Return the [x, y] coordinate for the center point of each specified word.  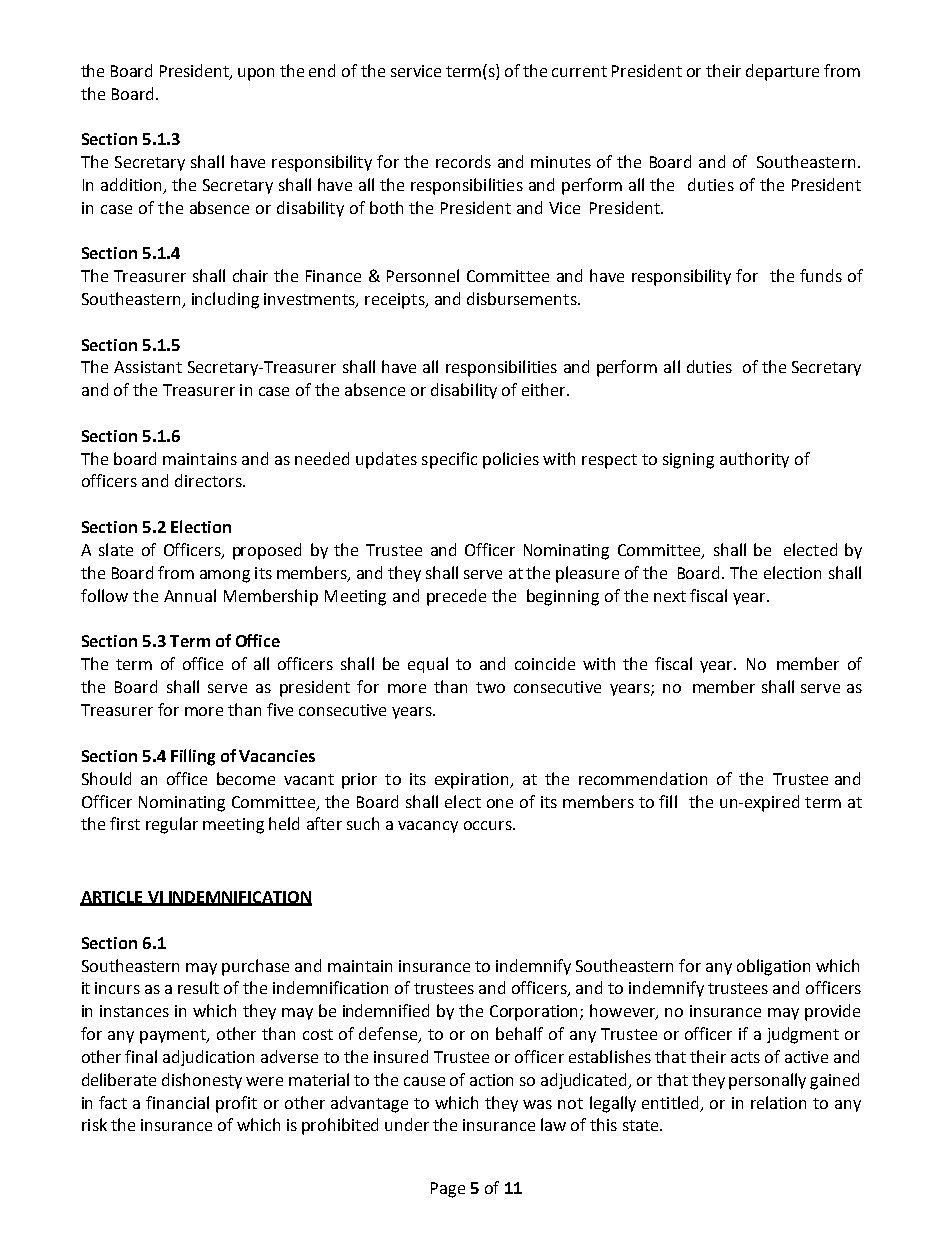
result [198, 987]
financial [177, 1102]
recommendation [643, 778]
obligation [773, 967]
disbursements [523, 298]
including [225, 300]
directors [209, 480]
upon [256, 74]
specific [449, 460]
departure [782, 72]
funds [821, 275]
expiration [473, 781]
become [246, 778]
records [463, 161]
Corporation [535, 1013]
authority [754, 460]
